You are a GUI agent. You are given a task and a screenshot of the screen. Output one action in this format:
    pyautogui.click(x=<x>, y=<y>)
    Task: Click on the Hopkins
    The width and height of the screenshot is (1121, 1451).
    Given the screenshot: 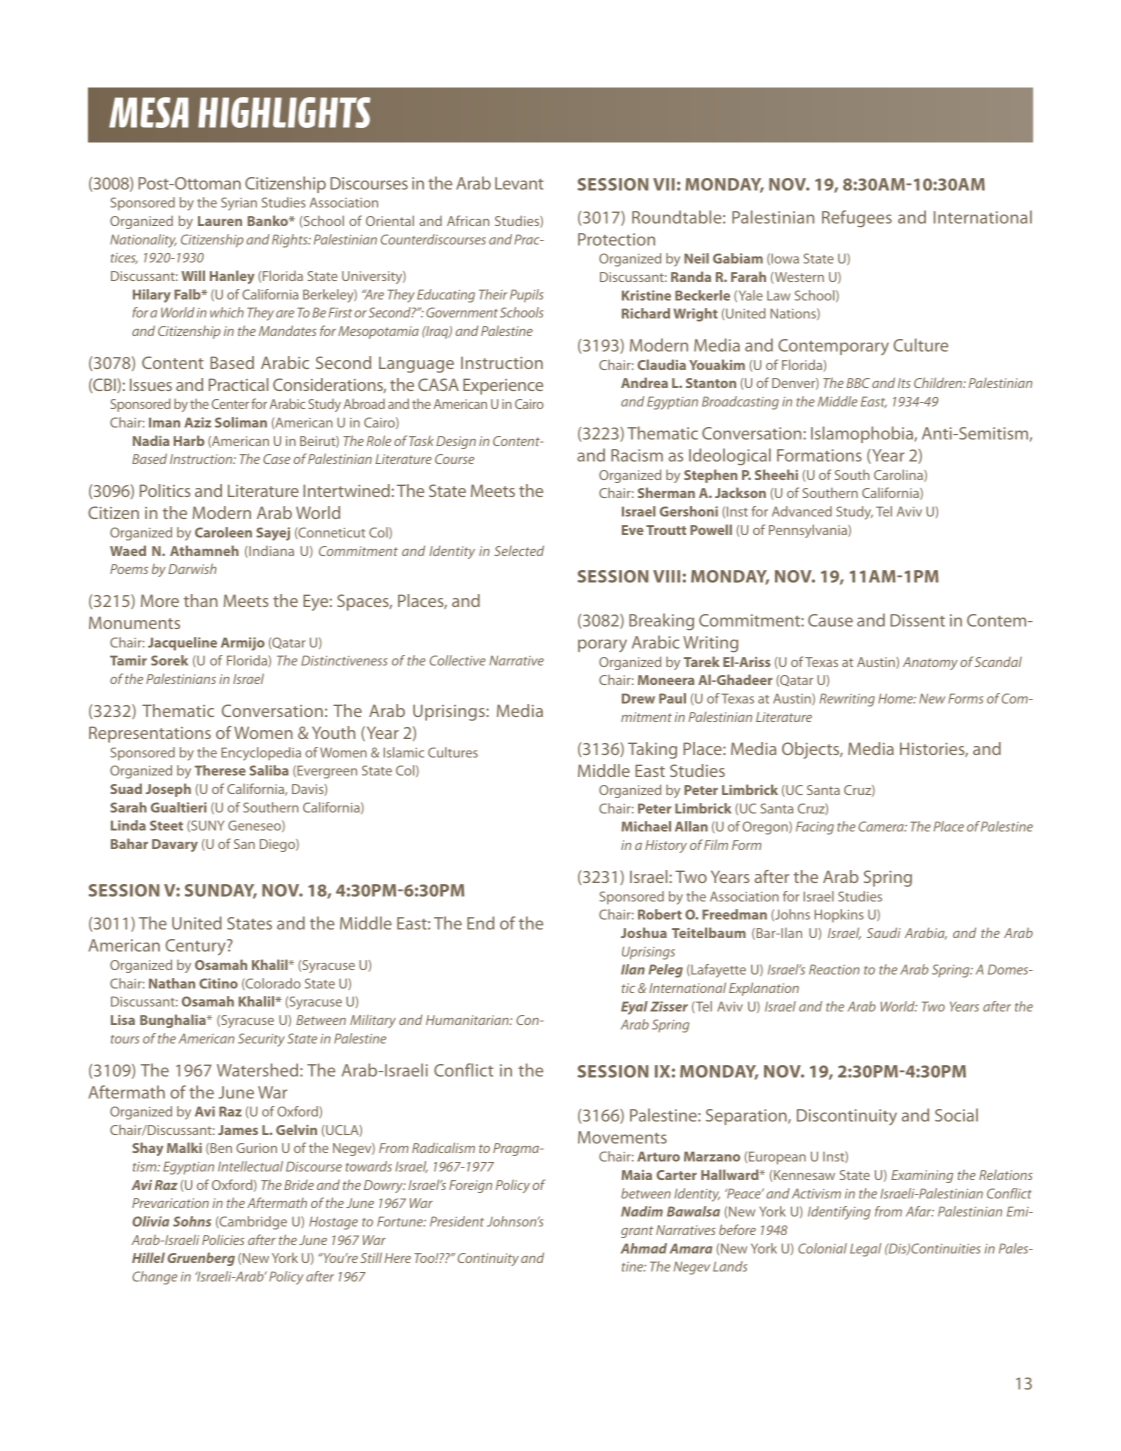 What is the action you would take?
    pyautogui.click(x=839, y=915)
